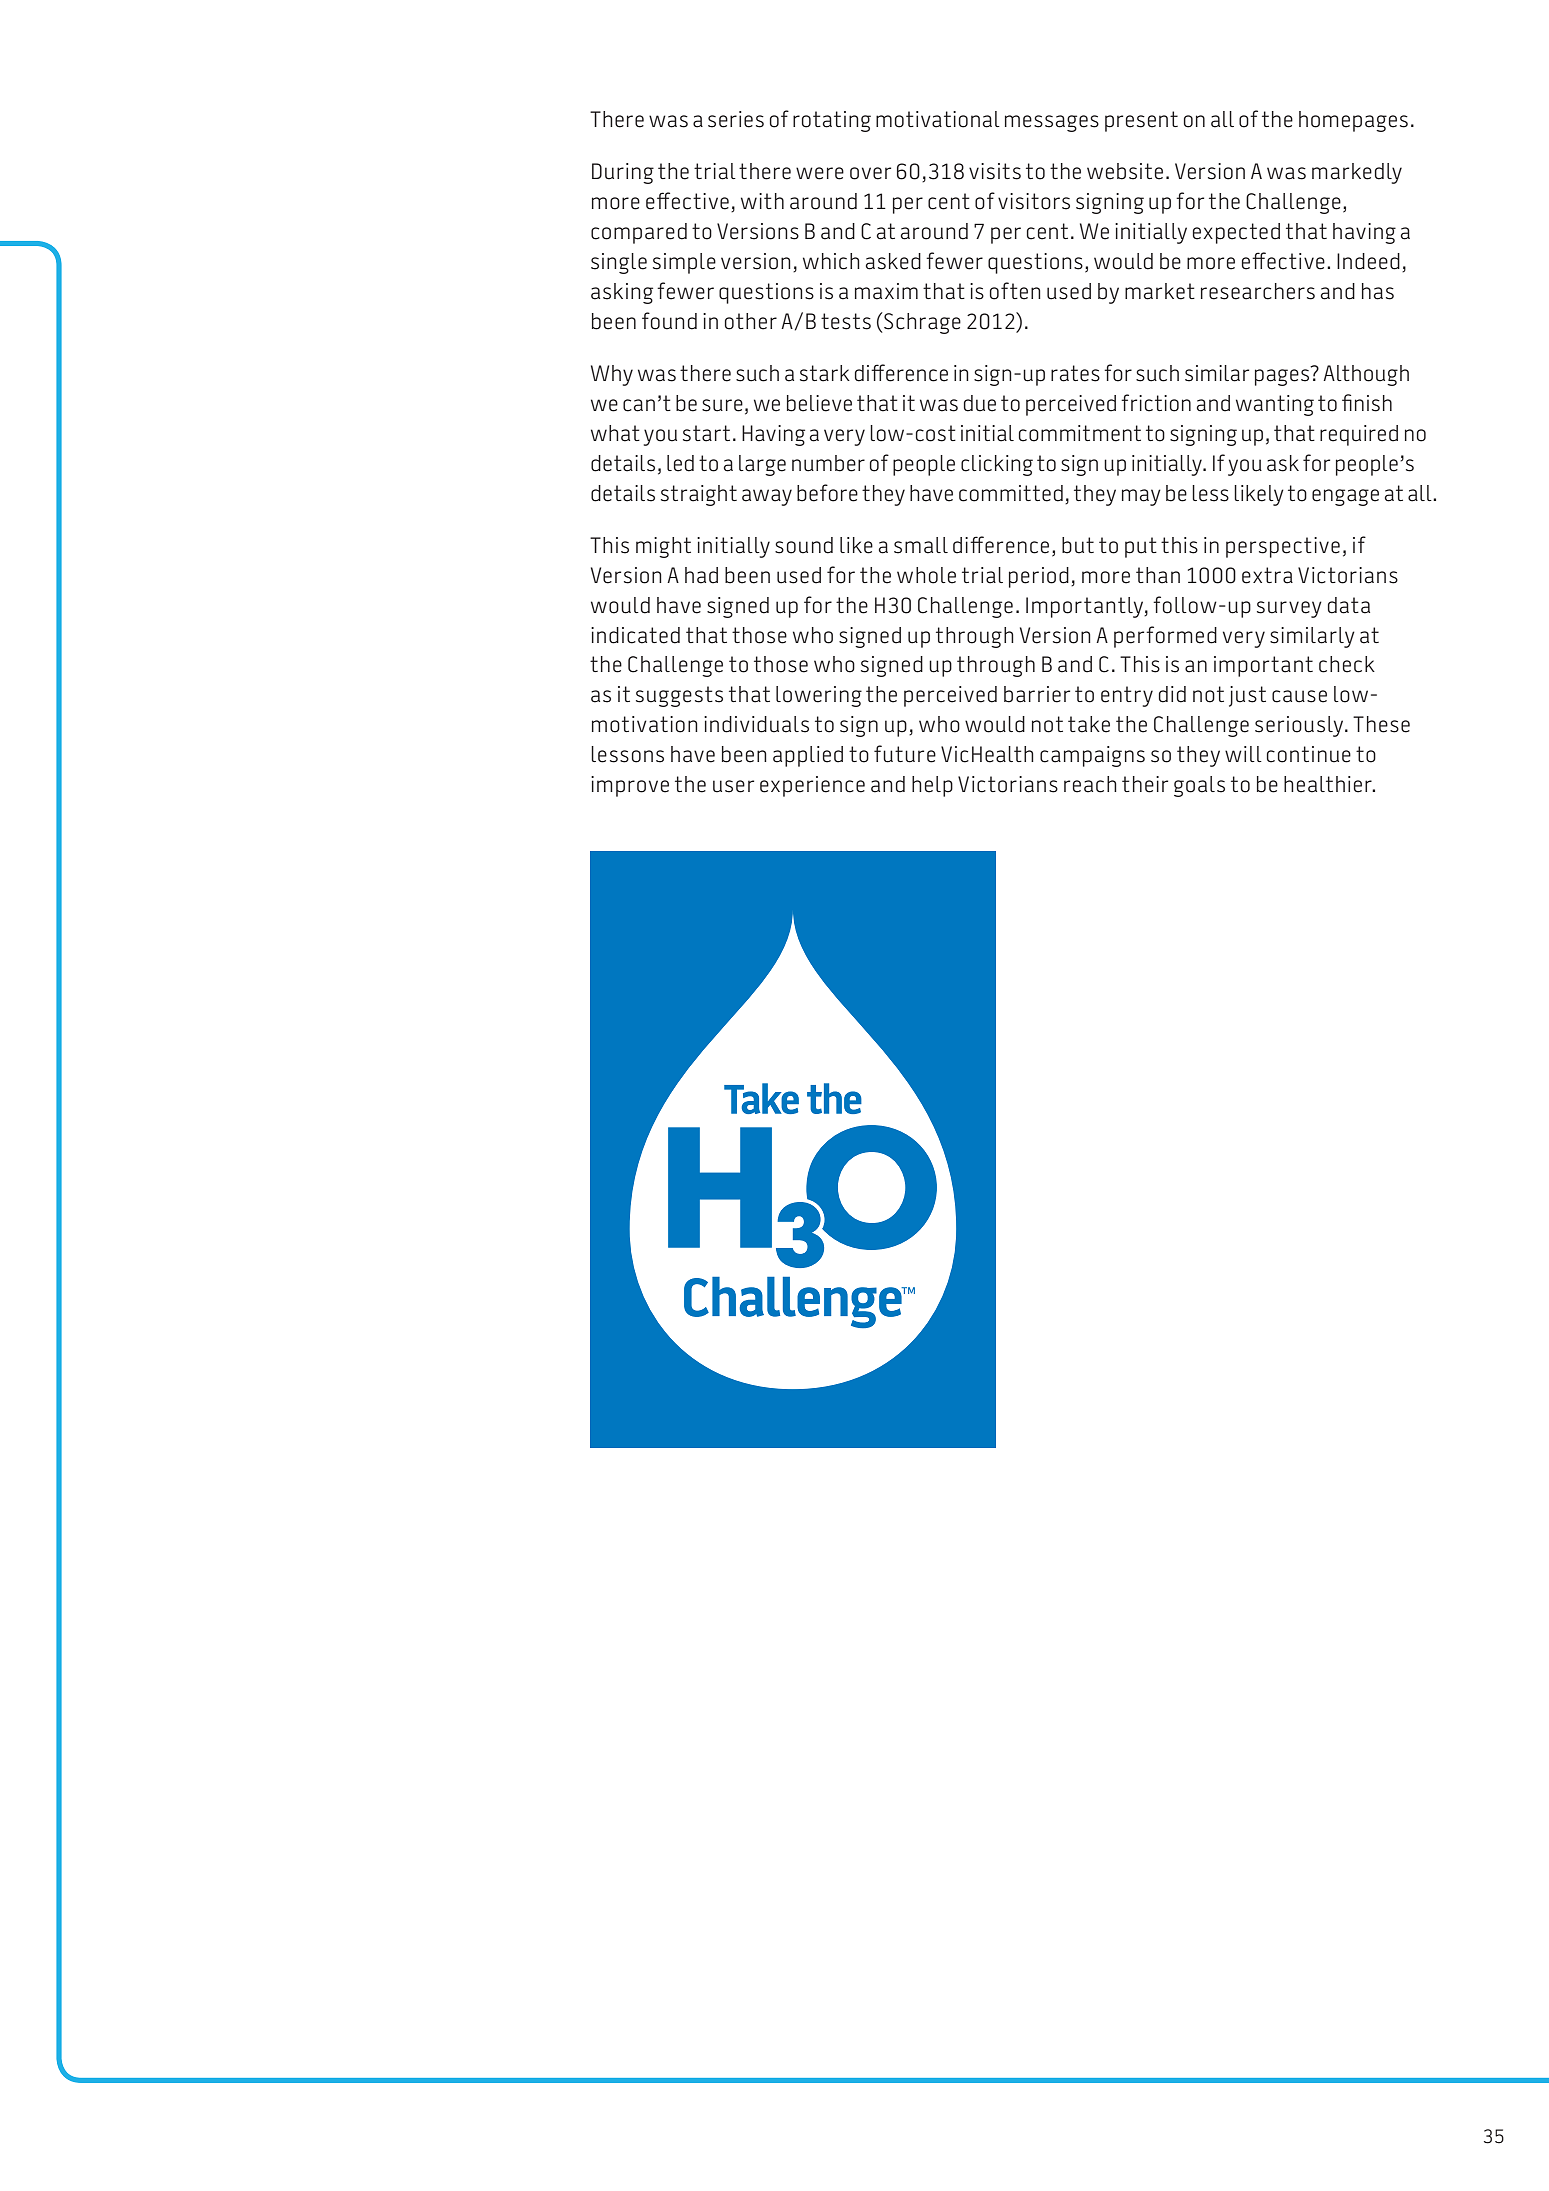  What do you see at coordinates (1309, 754) in the document?
I see `continue` at bounding box center [1309, 754].
